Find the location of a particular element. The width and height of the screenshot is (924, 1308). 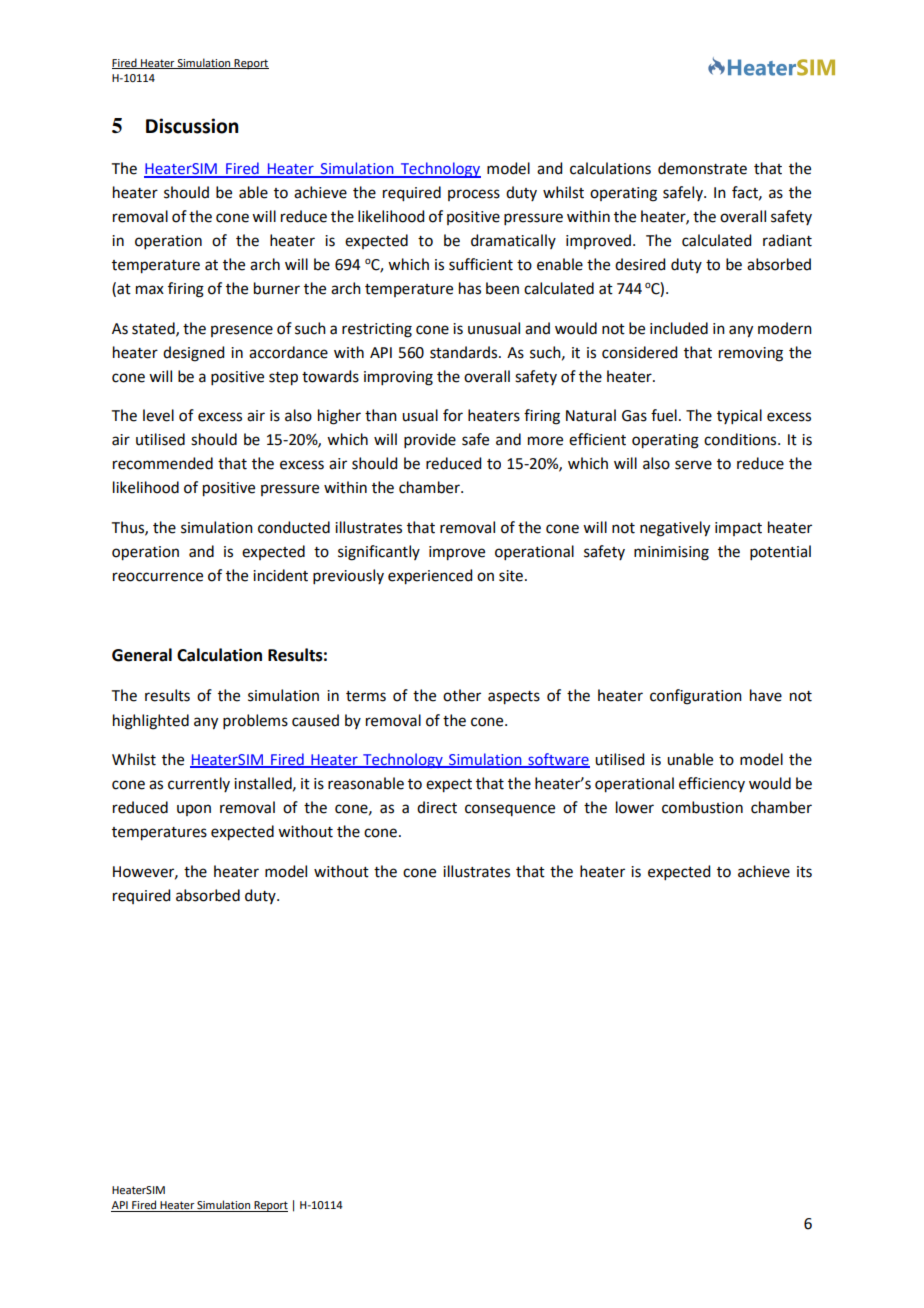

consequence is located at coordinates (510, 810).
